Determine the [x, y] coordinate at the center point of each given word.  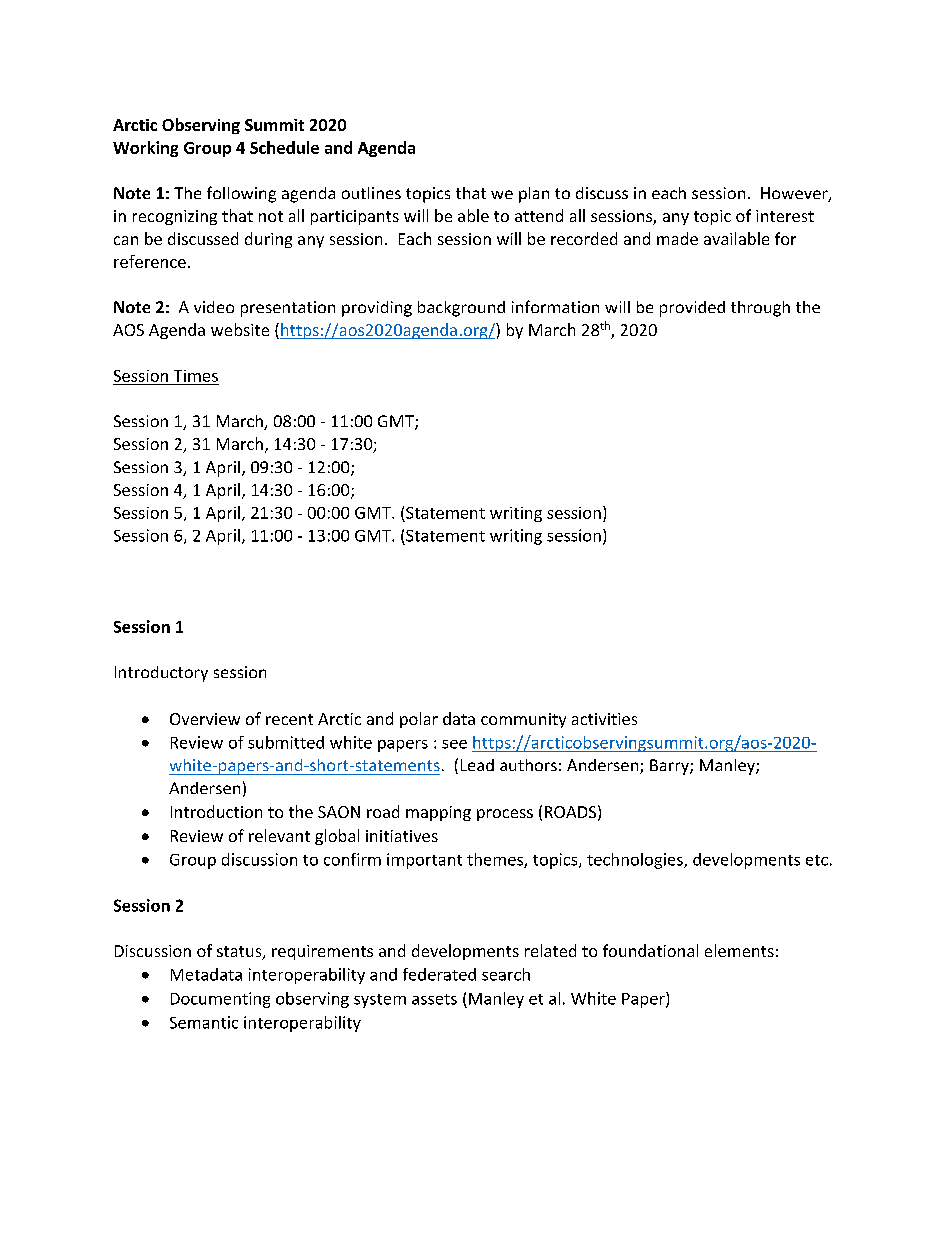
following [241, 194]
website [240, 329]
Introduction [216, 811]
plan [534, 195]
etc [817, 860]
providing [377, 309]
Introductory [161, 674]
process [505, 815]
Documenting [220, 1000]
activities [604, 719]
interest [785, 216]
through [760, 309]
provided [692, 309]
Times [196, 376]
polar [419, 720]
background [461, 309]
